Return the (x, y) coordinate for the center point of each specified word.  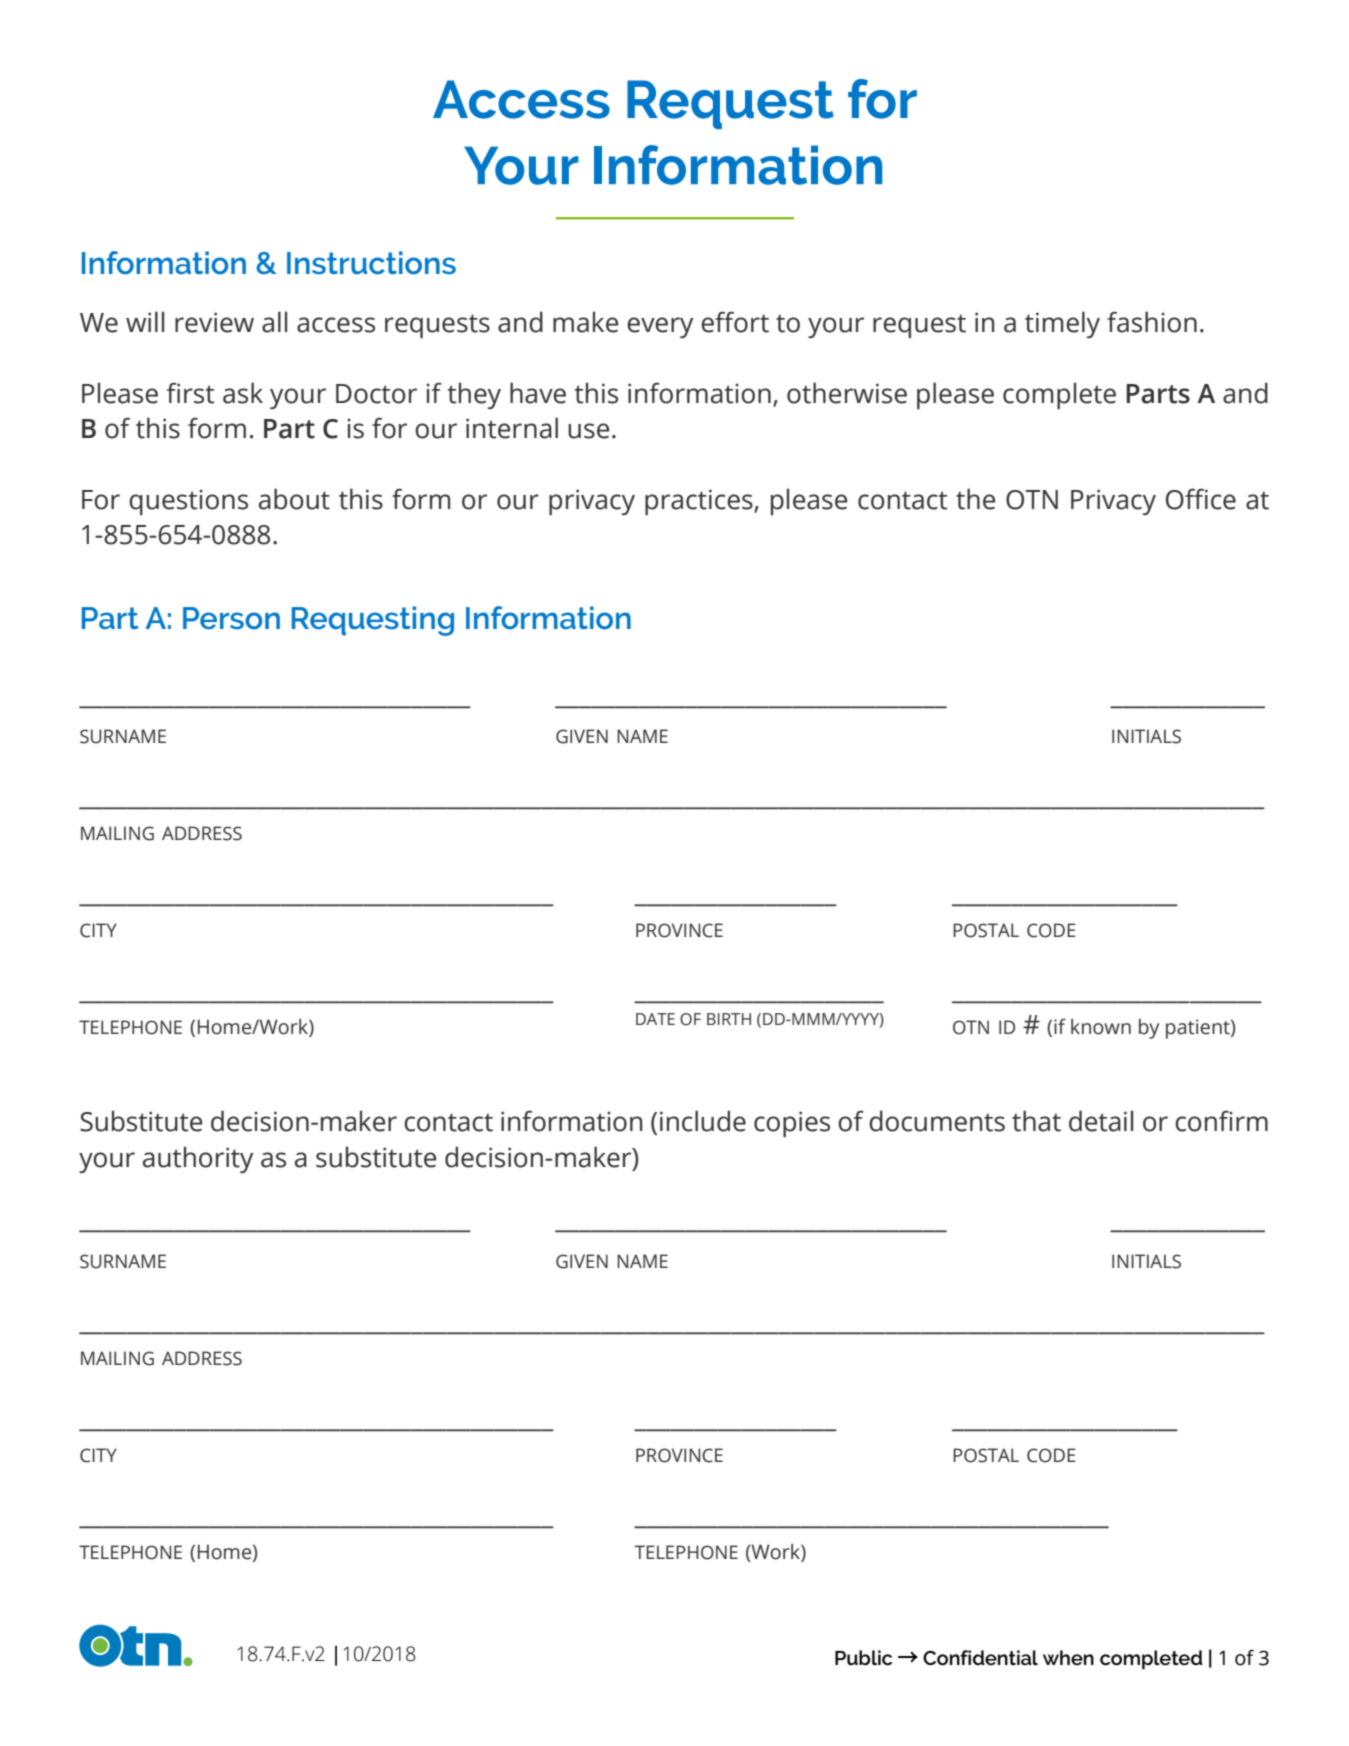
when (1068, 1657)
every (660, 327)
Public (863, 1658)
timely (1062, 324)
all (274, 322)
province (679, 1455)
